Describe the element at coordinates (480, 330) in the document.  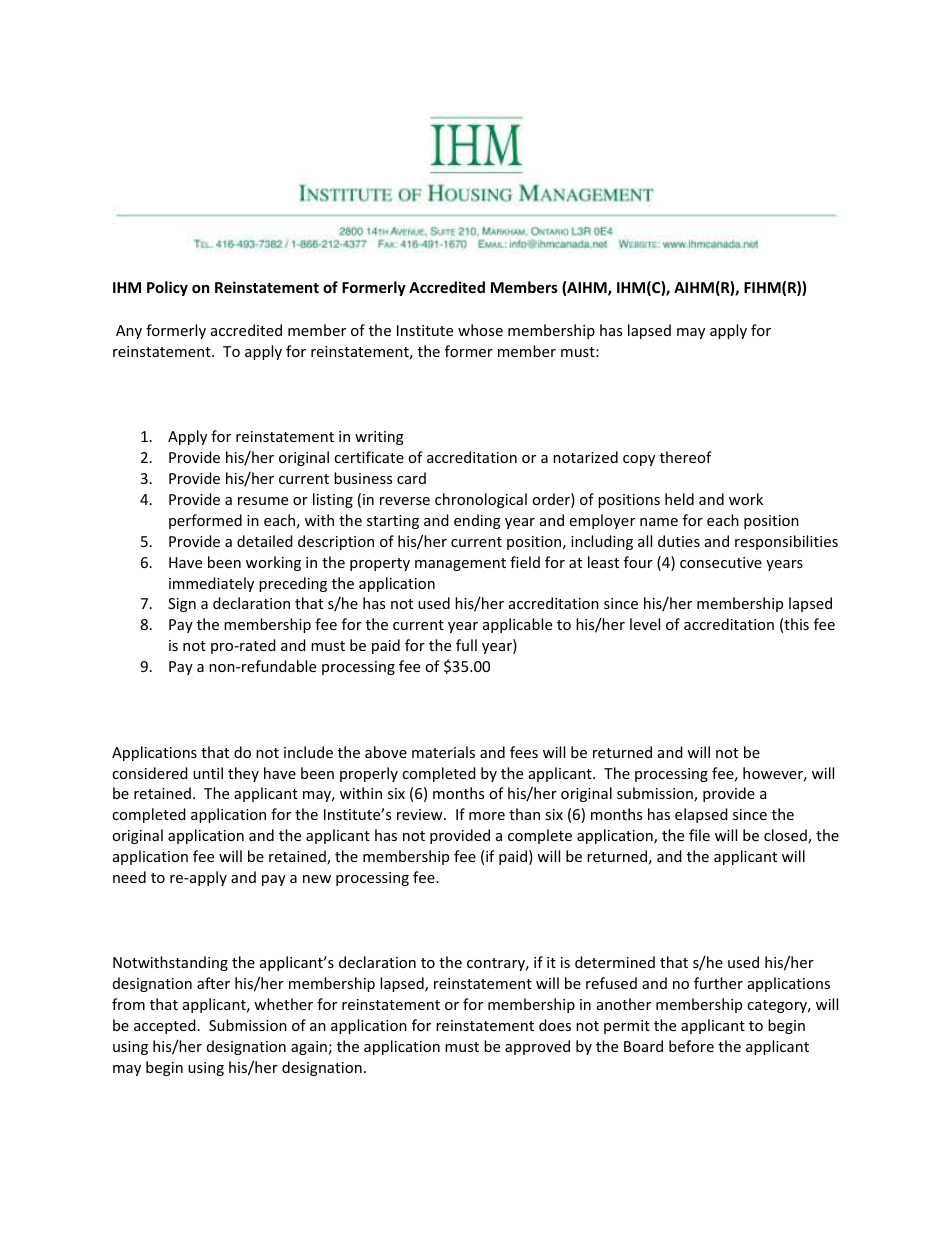
I see `whose` at that location.
